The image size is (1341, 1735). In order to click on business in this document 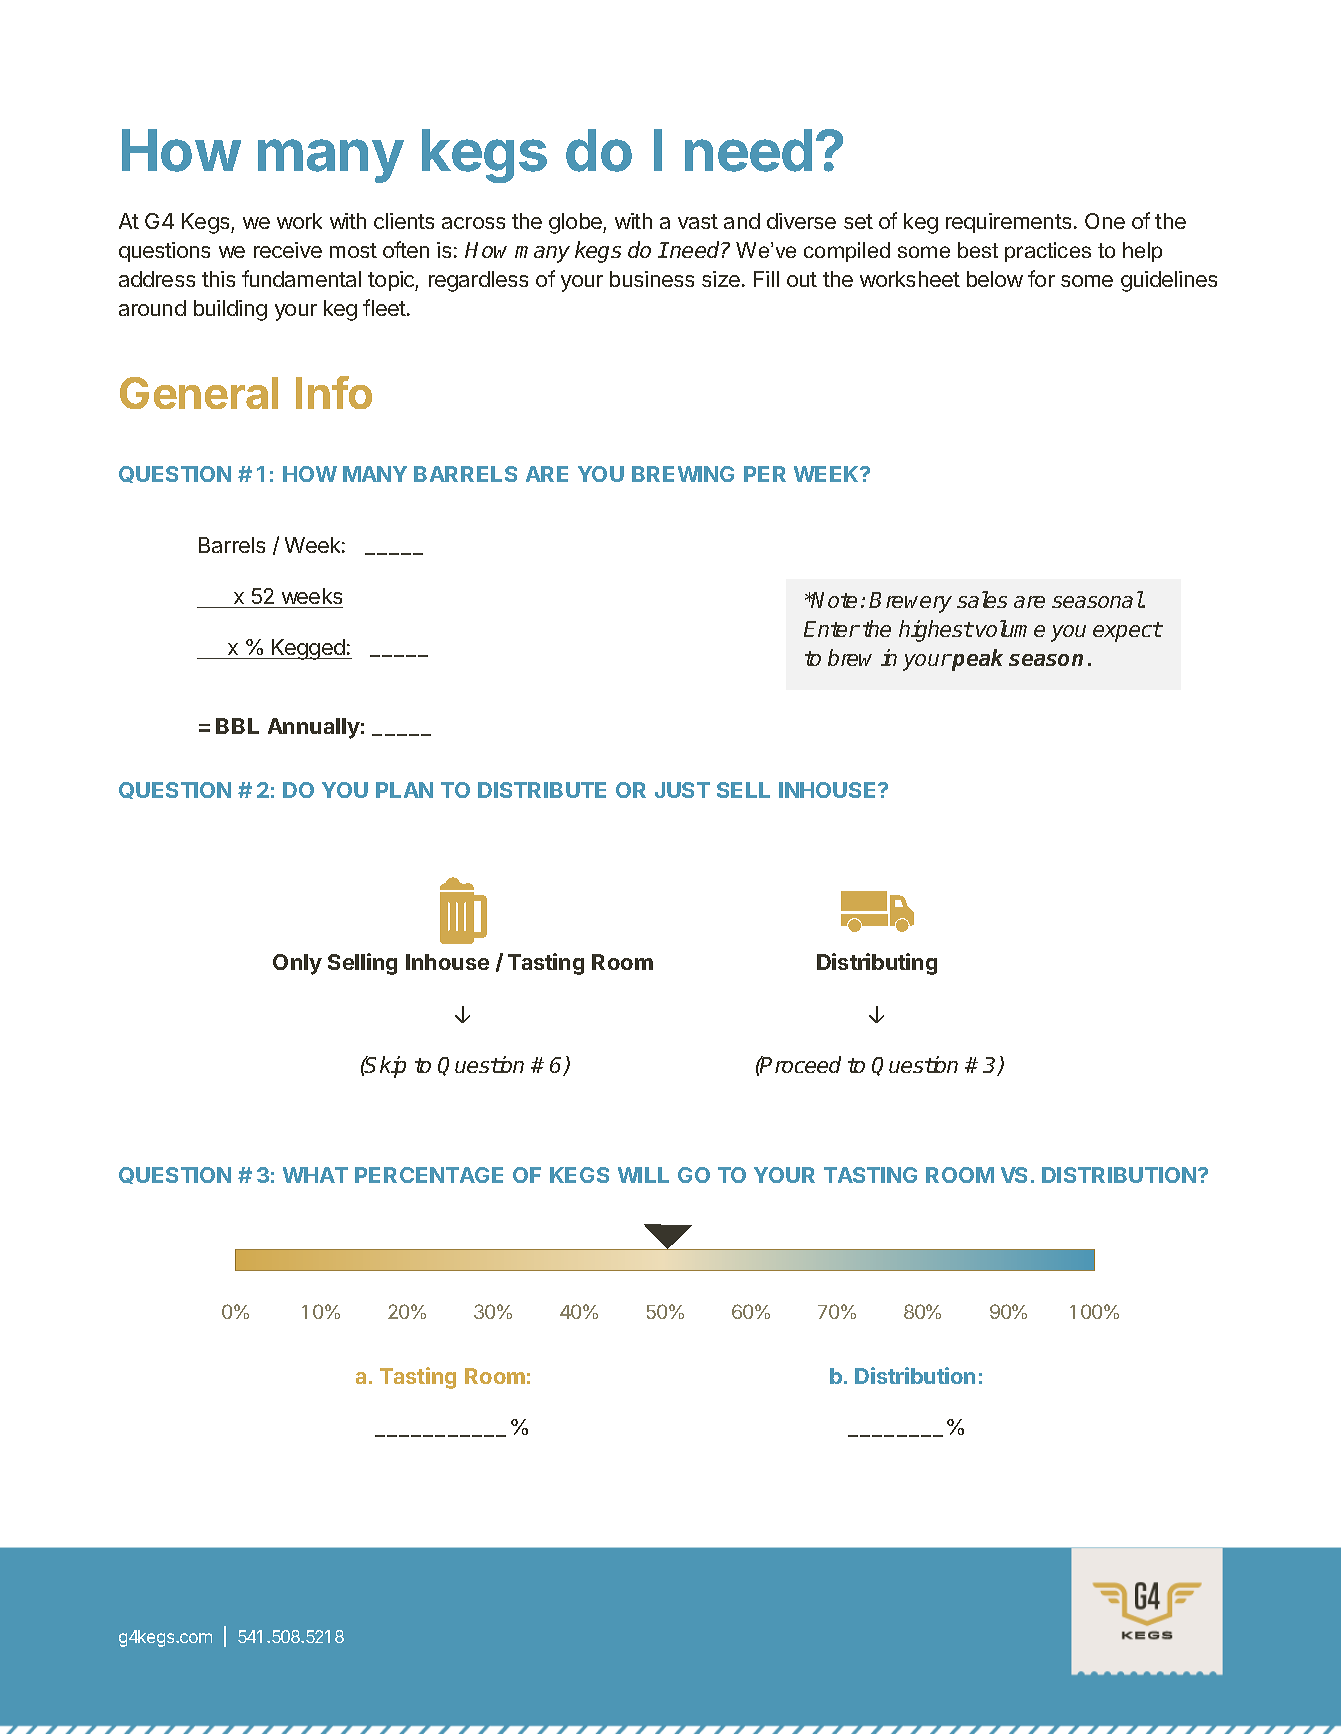, I will do `click(652, 279)`.
